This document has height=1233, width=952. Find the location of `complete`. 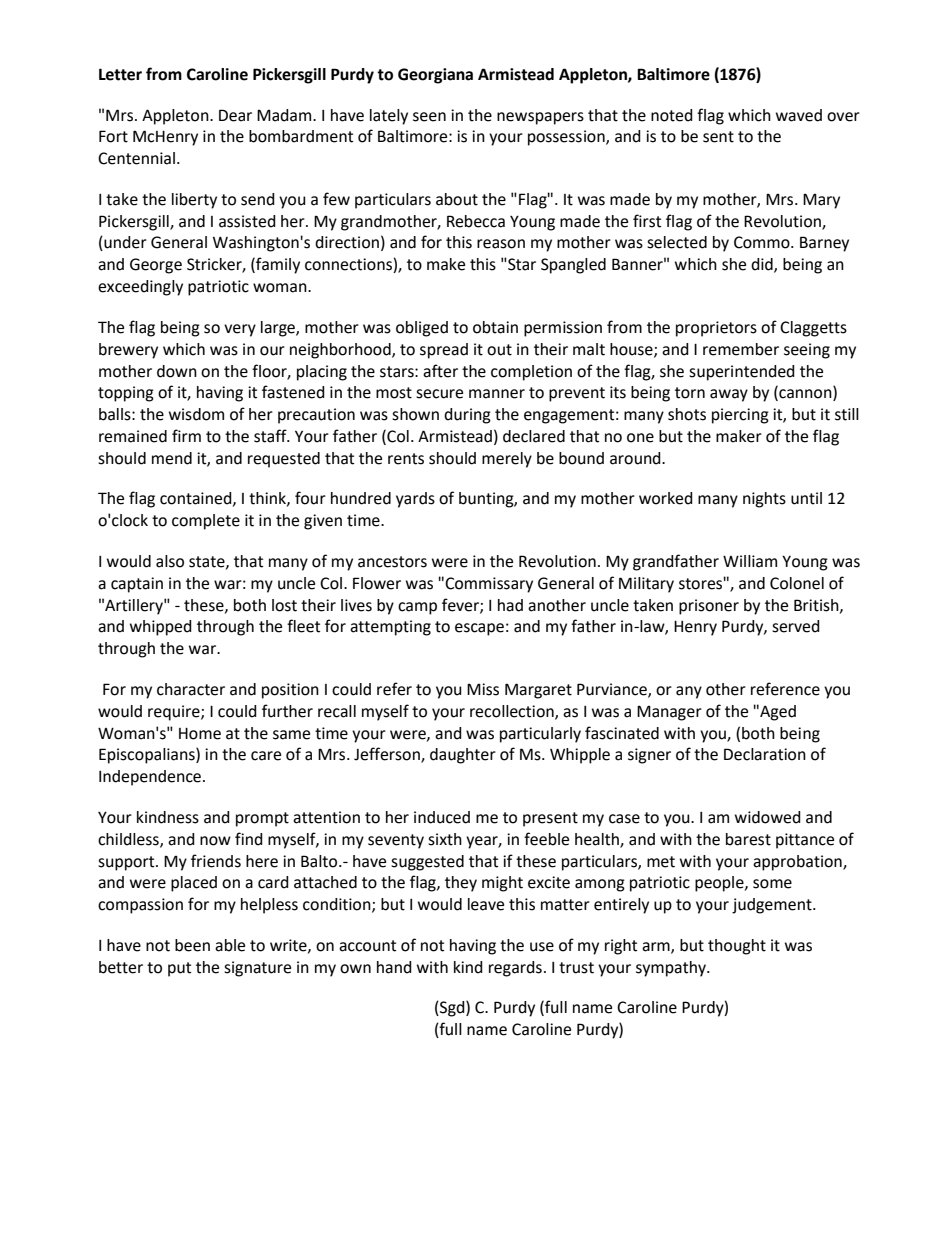

complete is located at coordinates (206, 522).
